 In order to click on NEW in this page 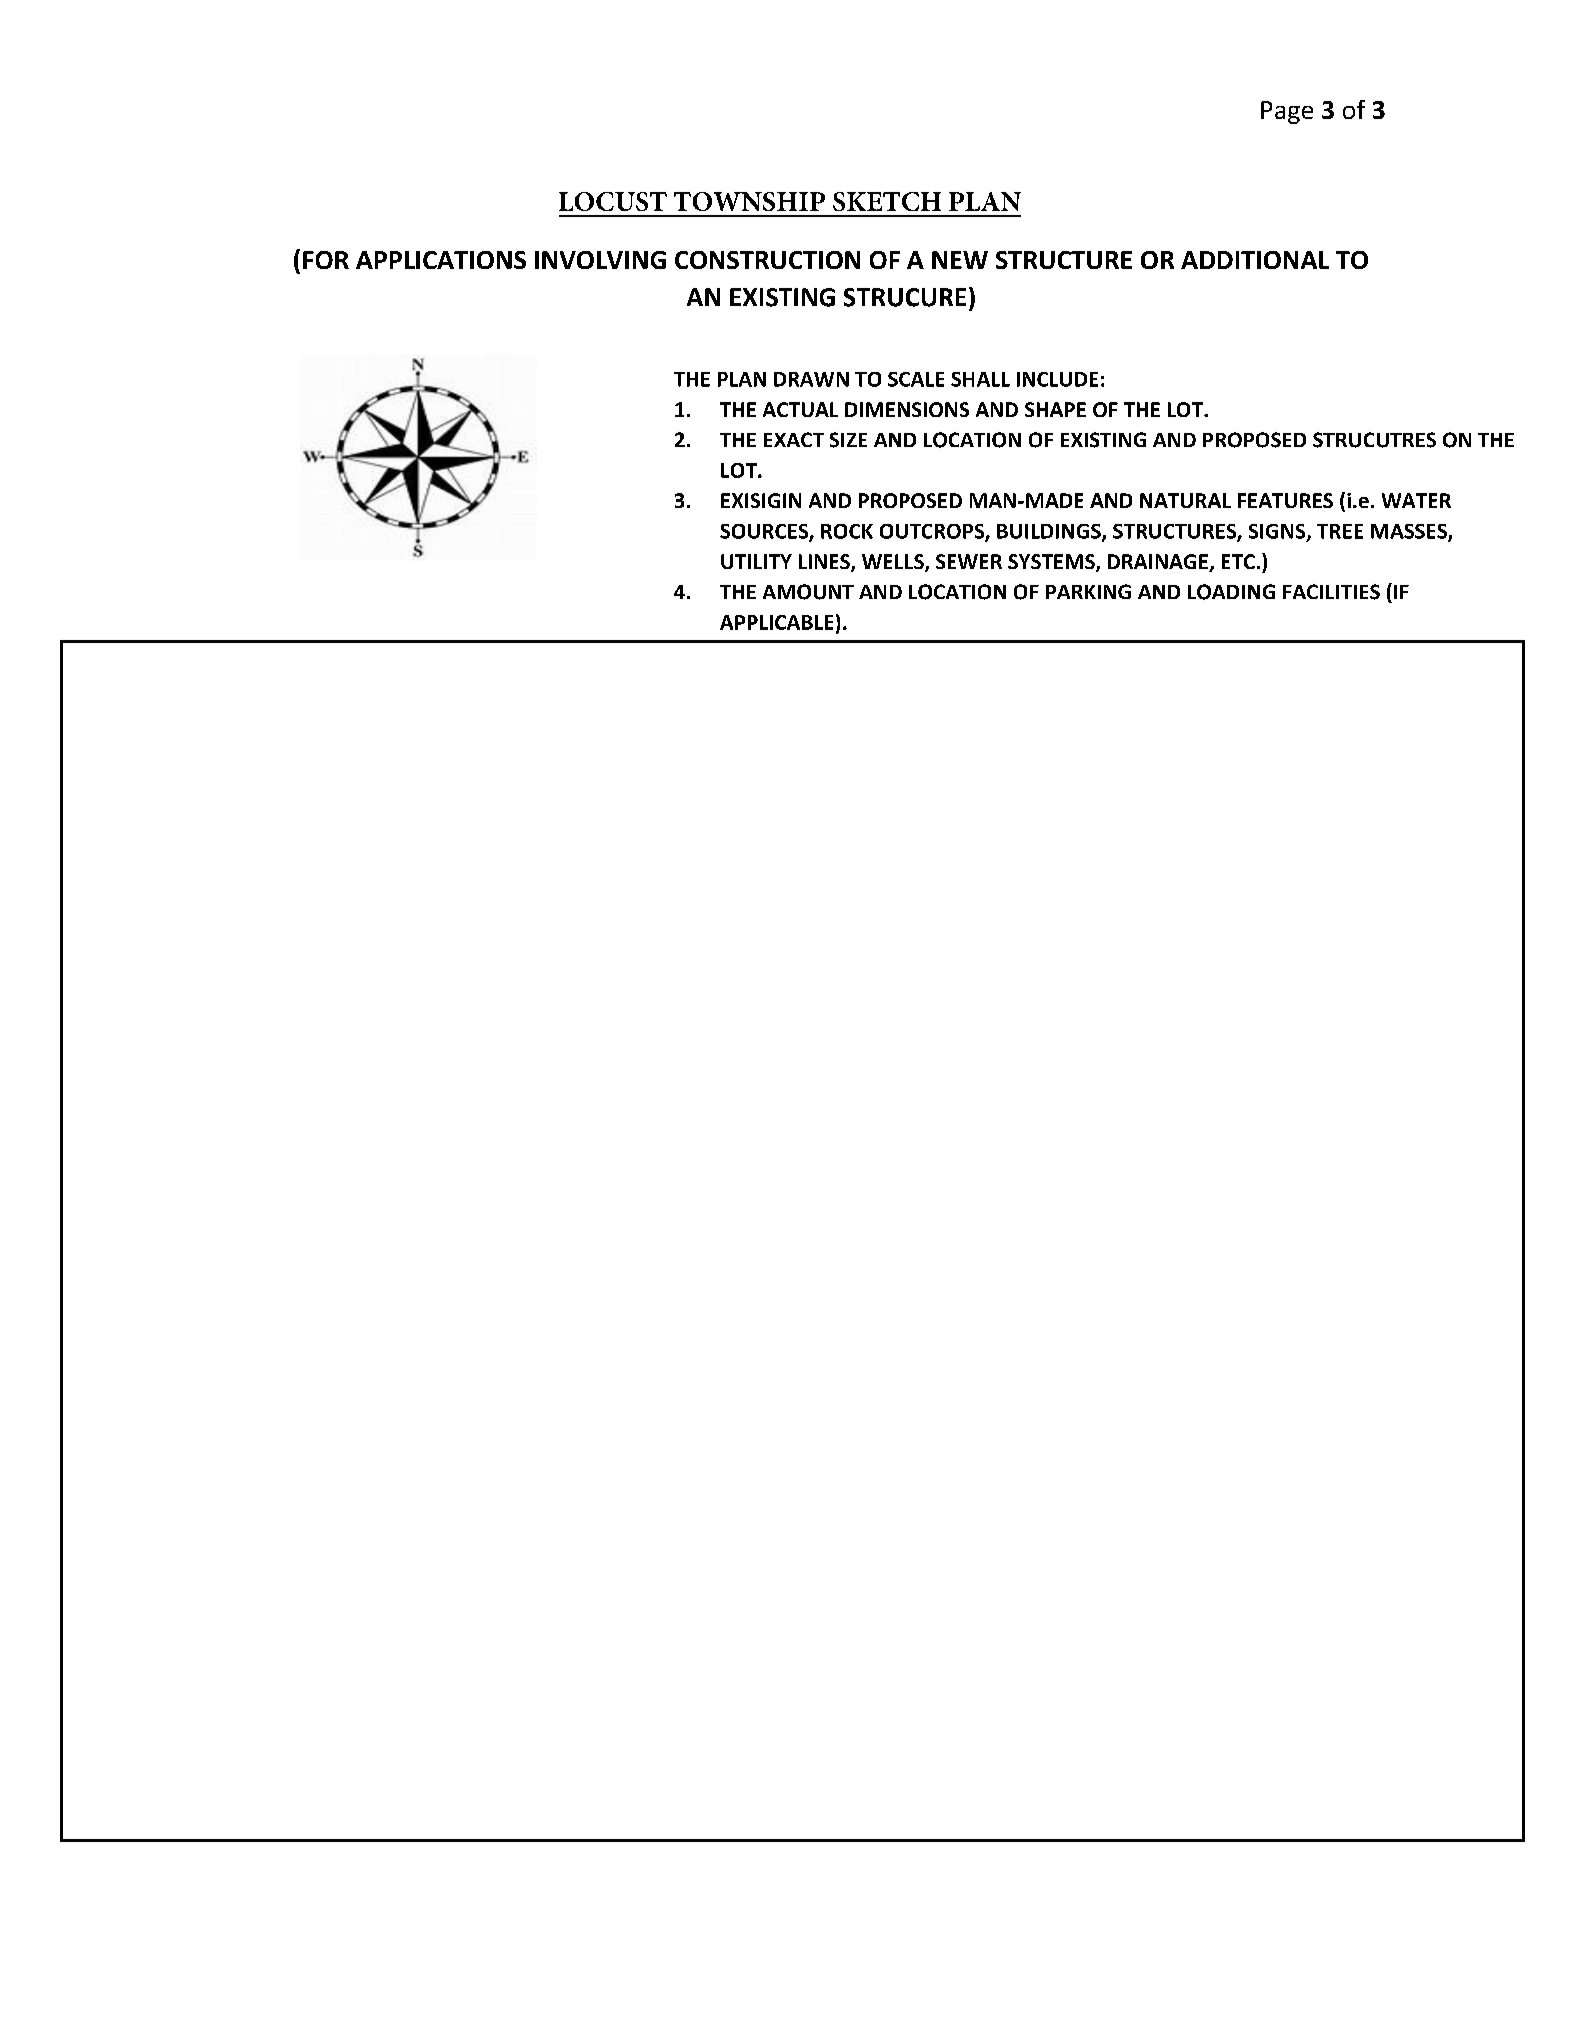, I will do `click(960, 260)`.
